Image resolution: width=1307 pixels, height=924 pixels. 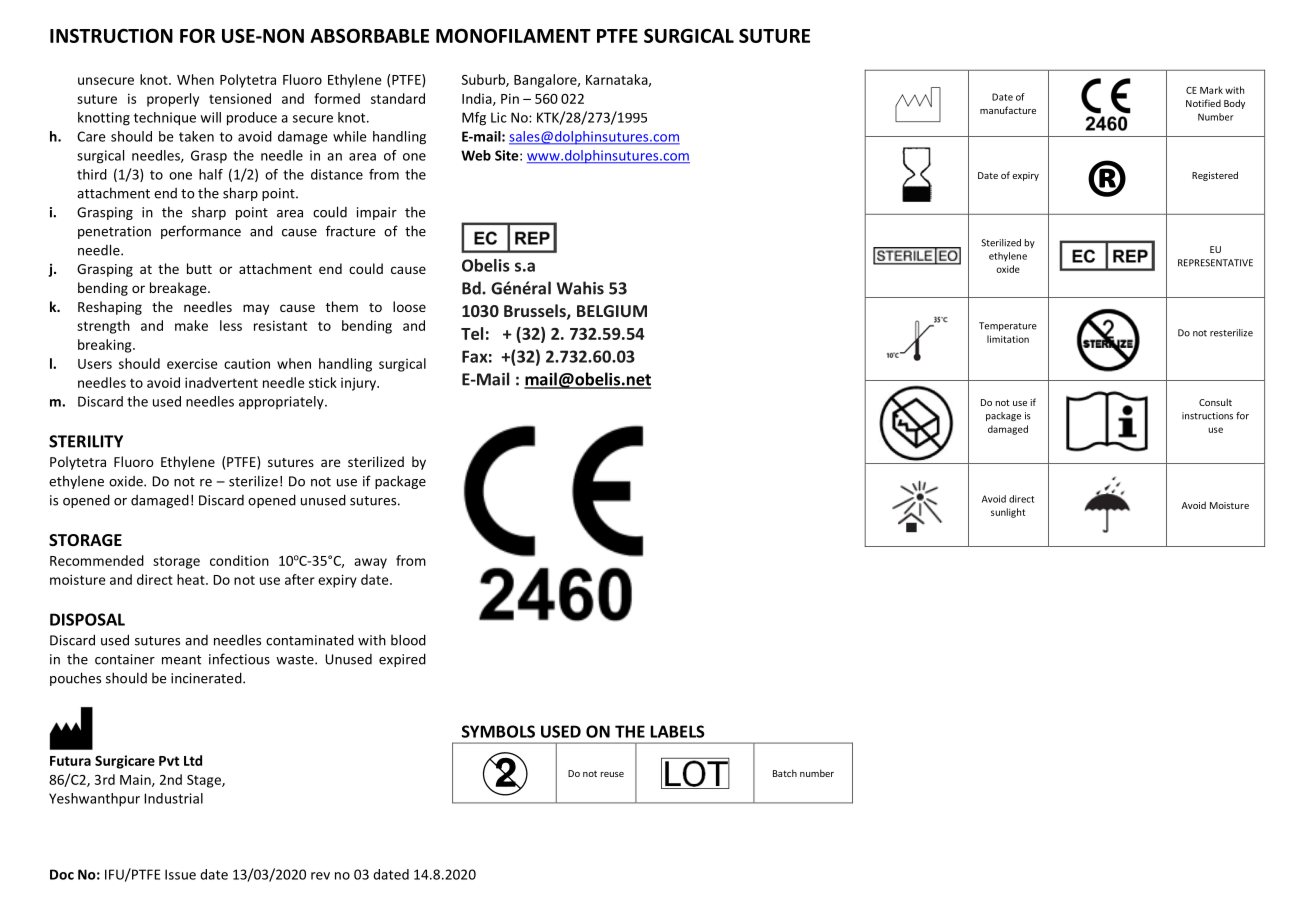 I want to click on Batch, so click(x=785, y=773).
